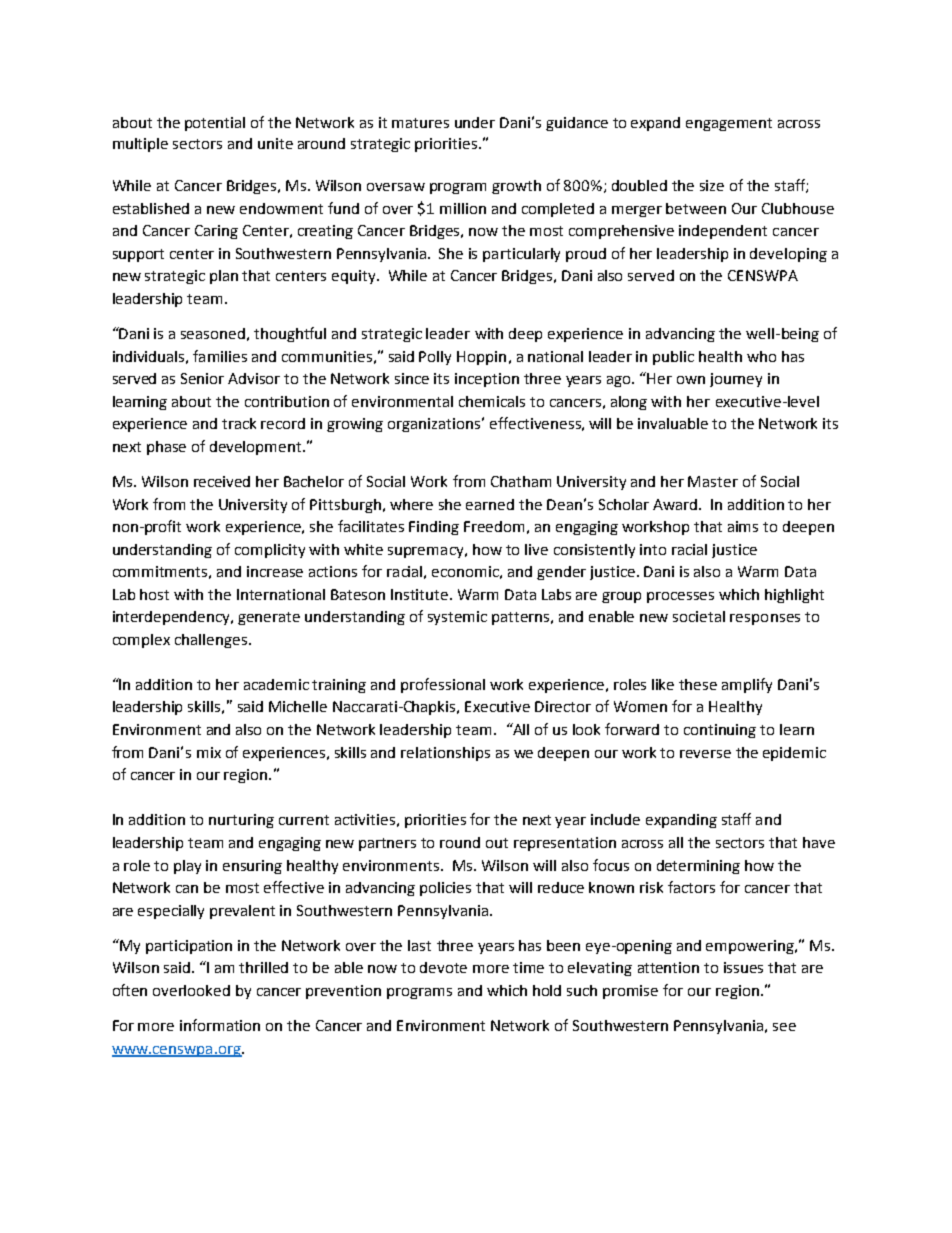 Image resolution: width=952 pixels, height=1233 pixels. Describe the element at coordinates (435, 358) in the image. I see `Polly` at that location.
